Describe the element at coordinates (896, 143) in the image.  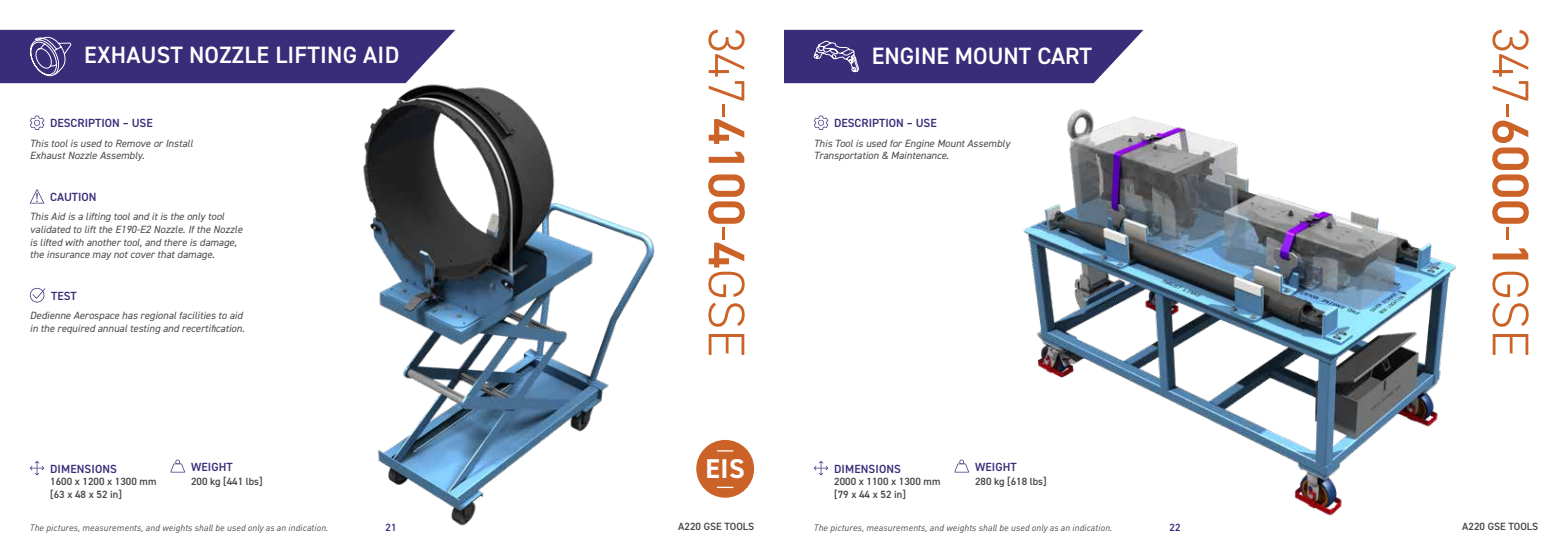
I see `for` at that location.
